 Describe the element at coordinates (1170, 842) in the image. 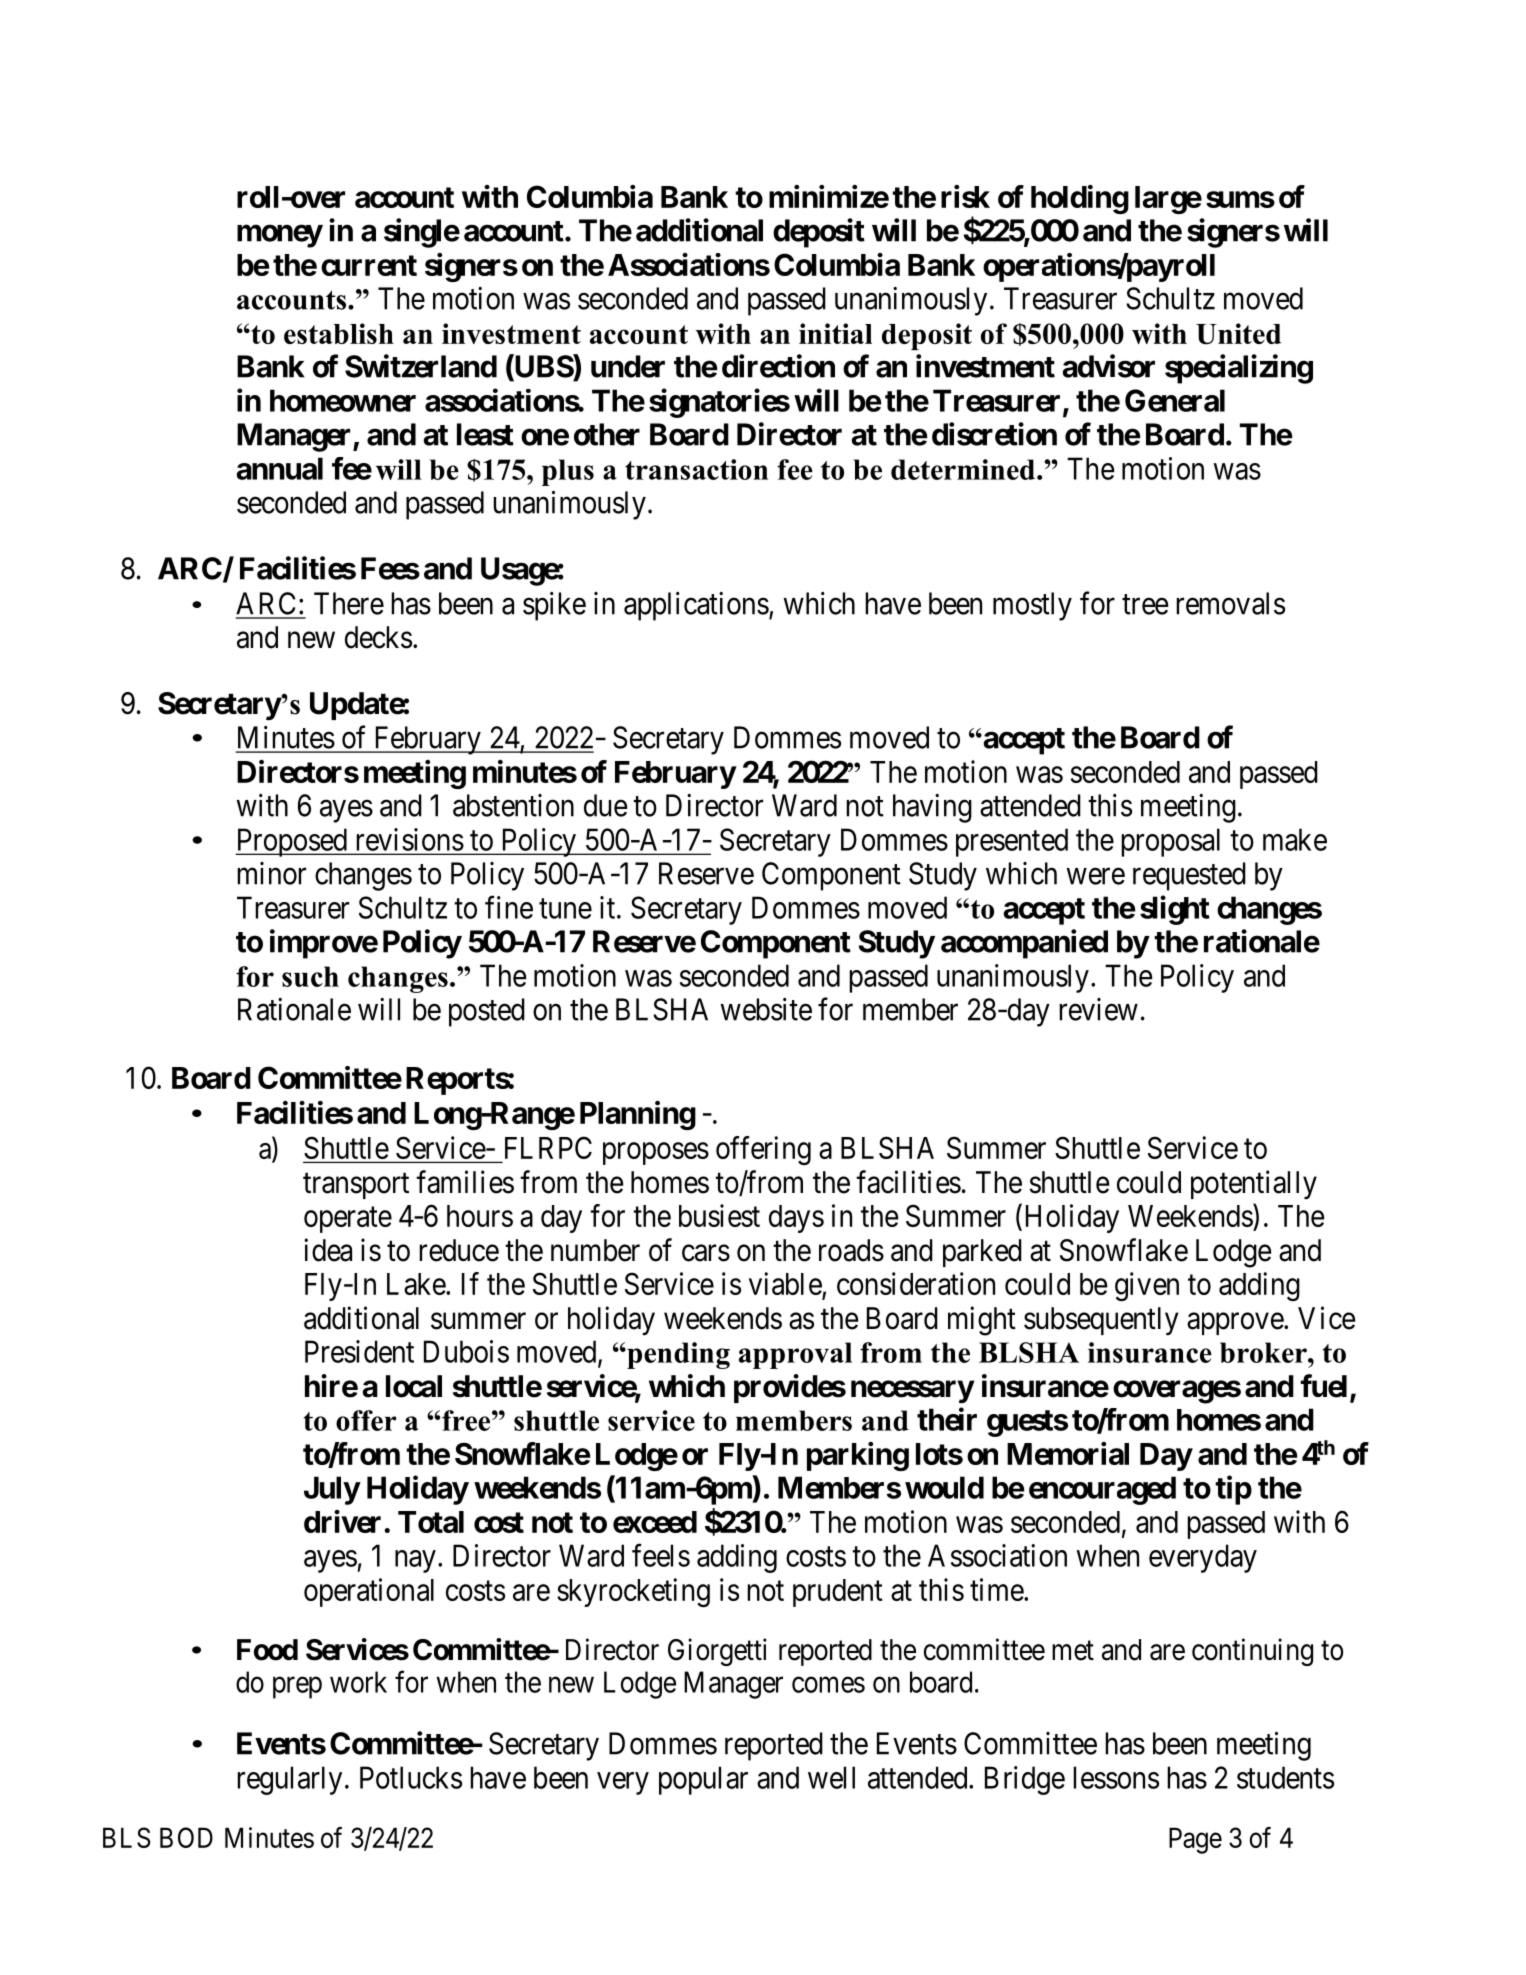

I see `proposal` at that location.
